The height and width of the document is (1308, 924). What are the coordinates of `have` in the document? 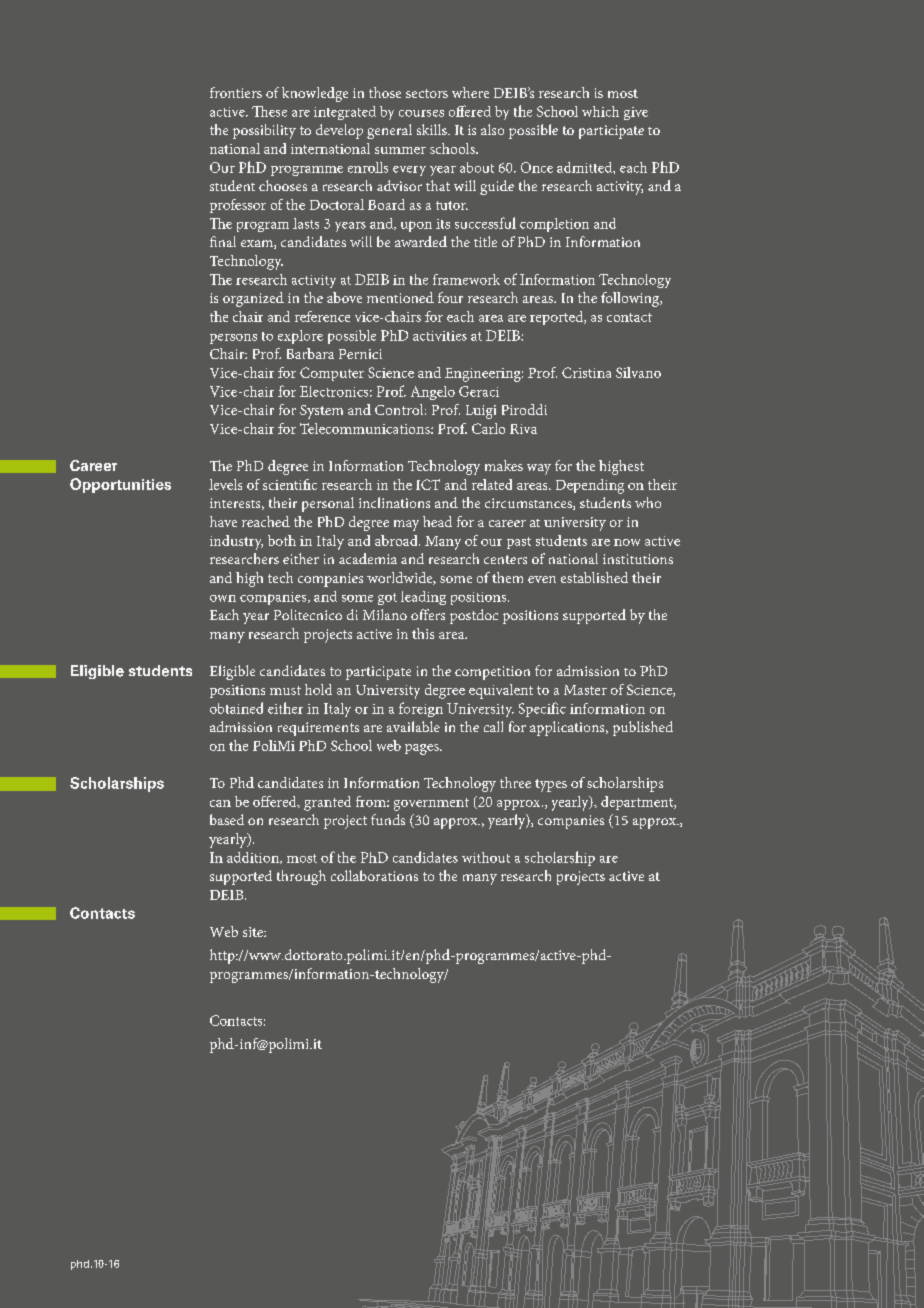 It's located at (223, 521).
